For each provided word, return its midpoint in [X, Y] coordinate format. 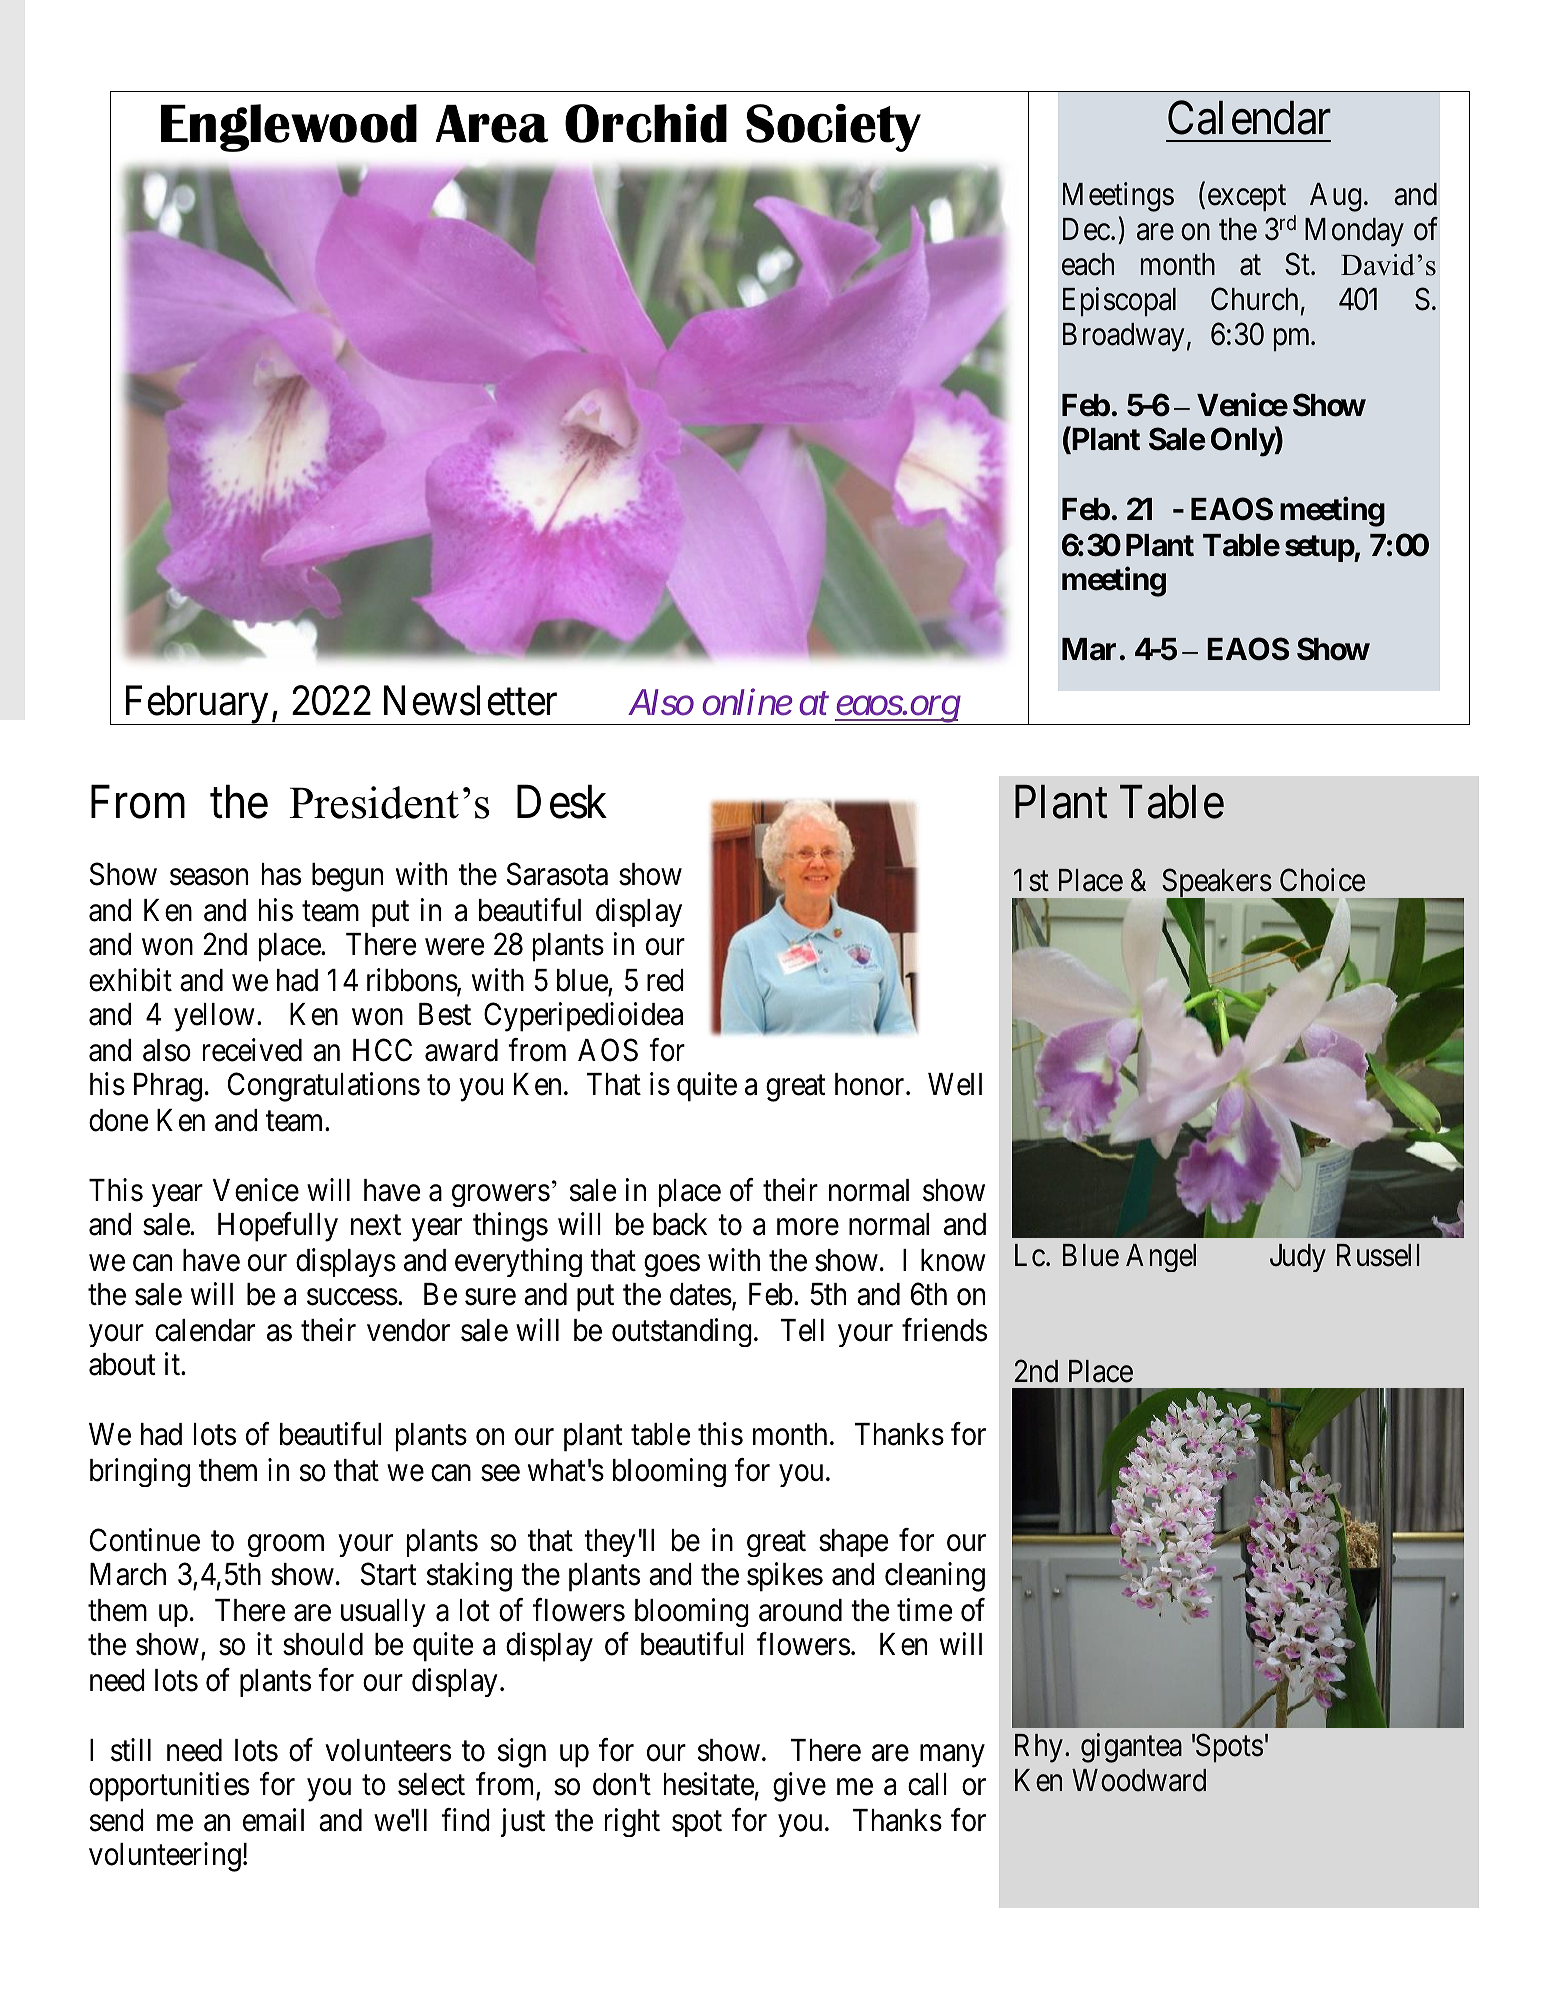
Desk [562, 802]
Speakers [1217, 885]
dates [701, 1294]
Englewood [289, 128]
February [196, 705]
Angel [1161, 1258]
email [273, 1820]
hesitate [709, 1784]
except [1247, 198]
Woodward [1139, 1780]
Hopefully [278, 1227]
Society [833, 128]
